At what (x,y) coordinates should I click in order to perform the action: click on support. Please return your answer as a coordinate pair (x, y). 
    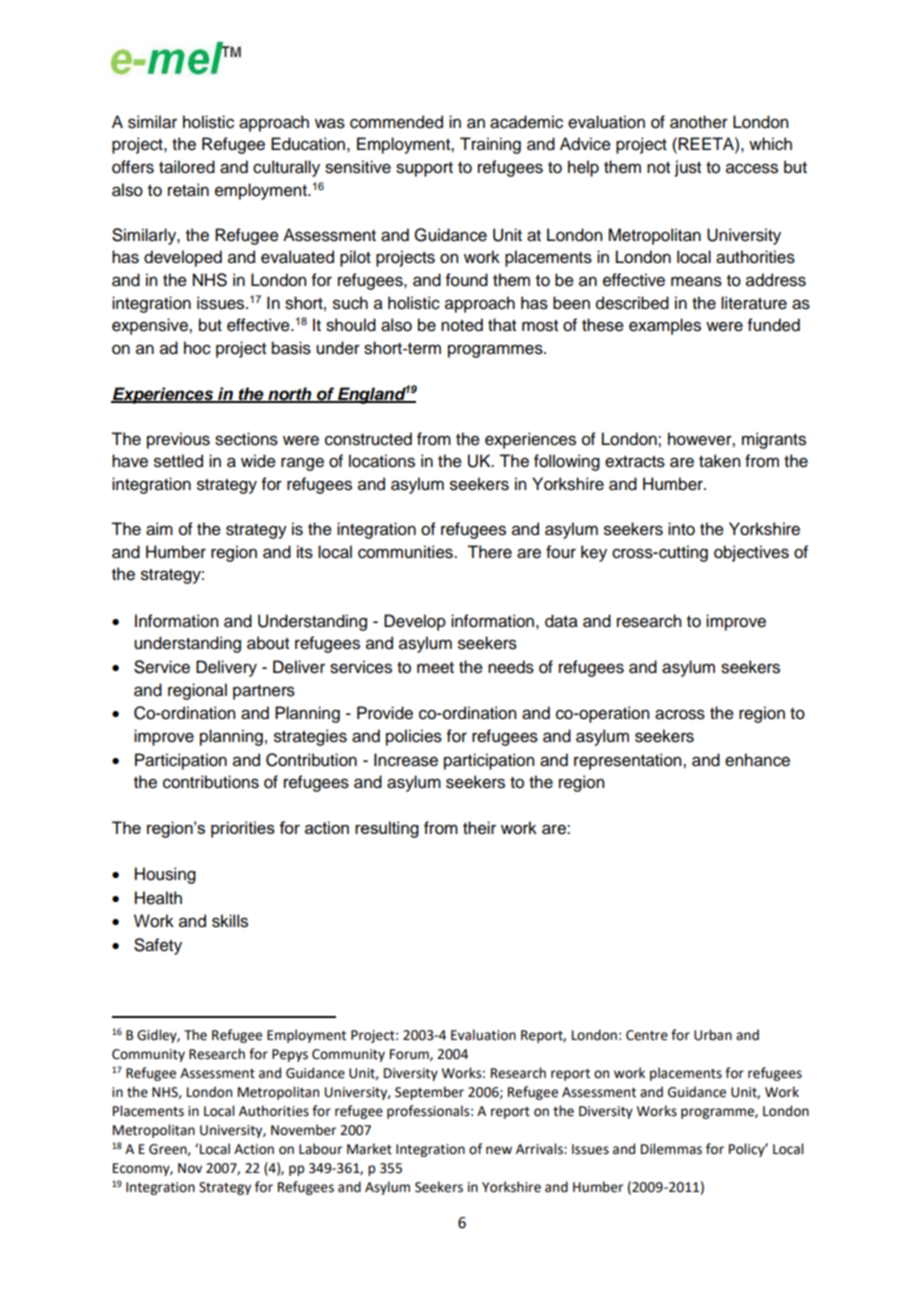
    Looking at the image, I should click on (424, 169).
